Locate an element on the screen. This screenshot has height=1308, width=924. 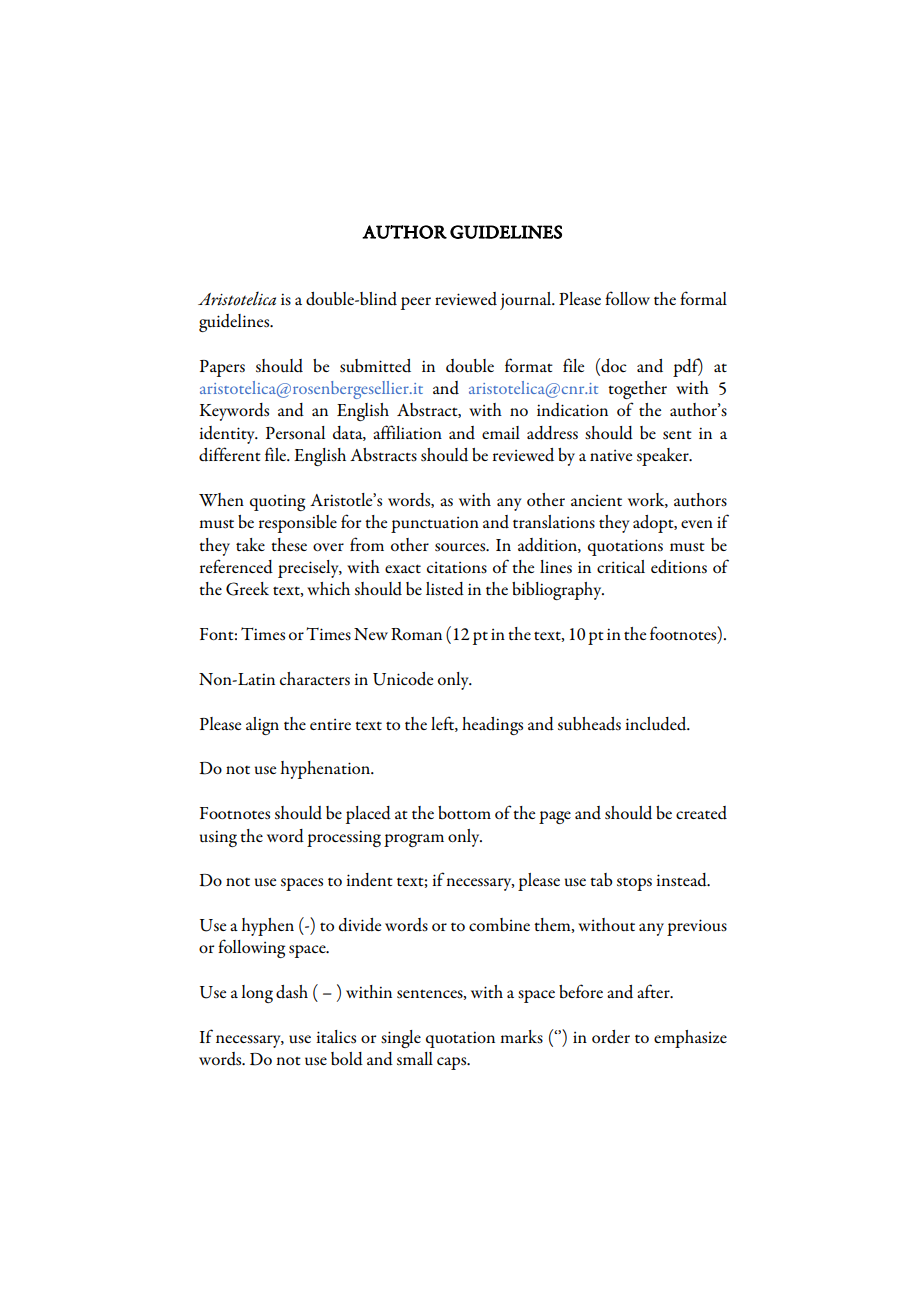
using is located at coordinates (218, 838).
